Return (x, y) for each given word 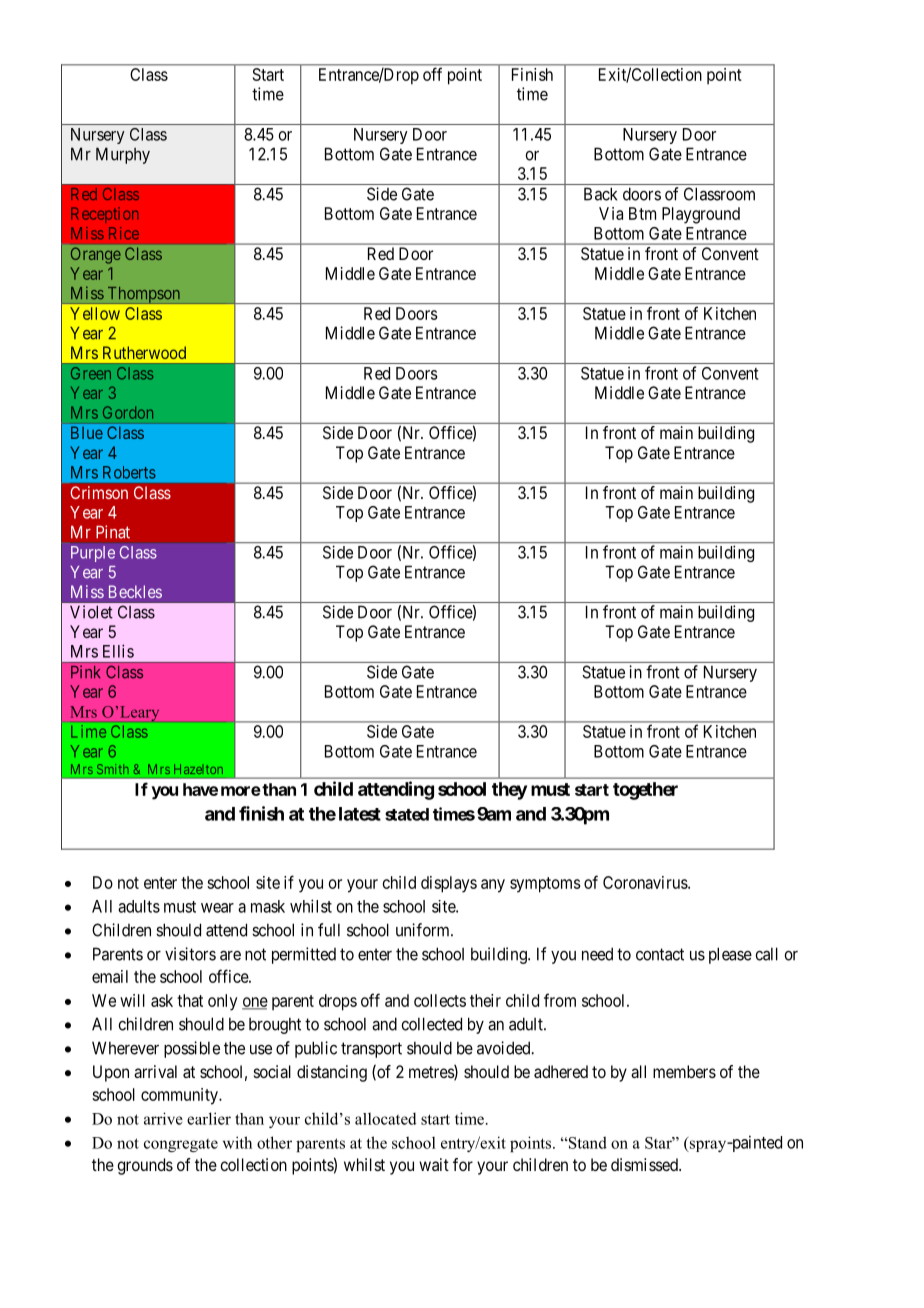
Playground (701, 215)
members (684, 1071)
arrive (163, 1118)
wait (434, 1164)
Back (600, 194)
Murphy (123, 155)
